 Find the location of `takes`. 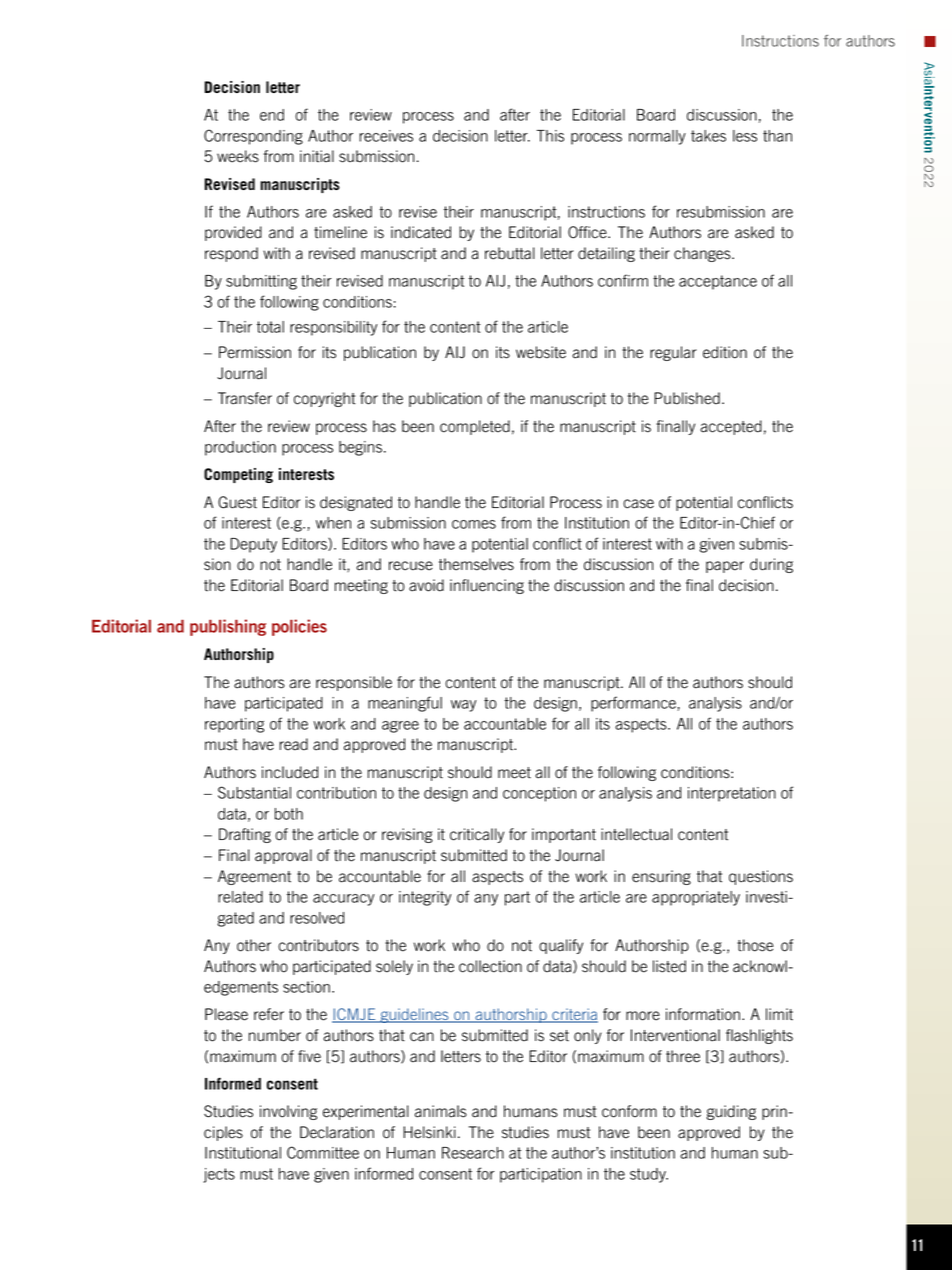

takes is located at coordinates (708, 136).
